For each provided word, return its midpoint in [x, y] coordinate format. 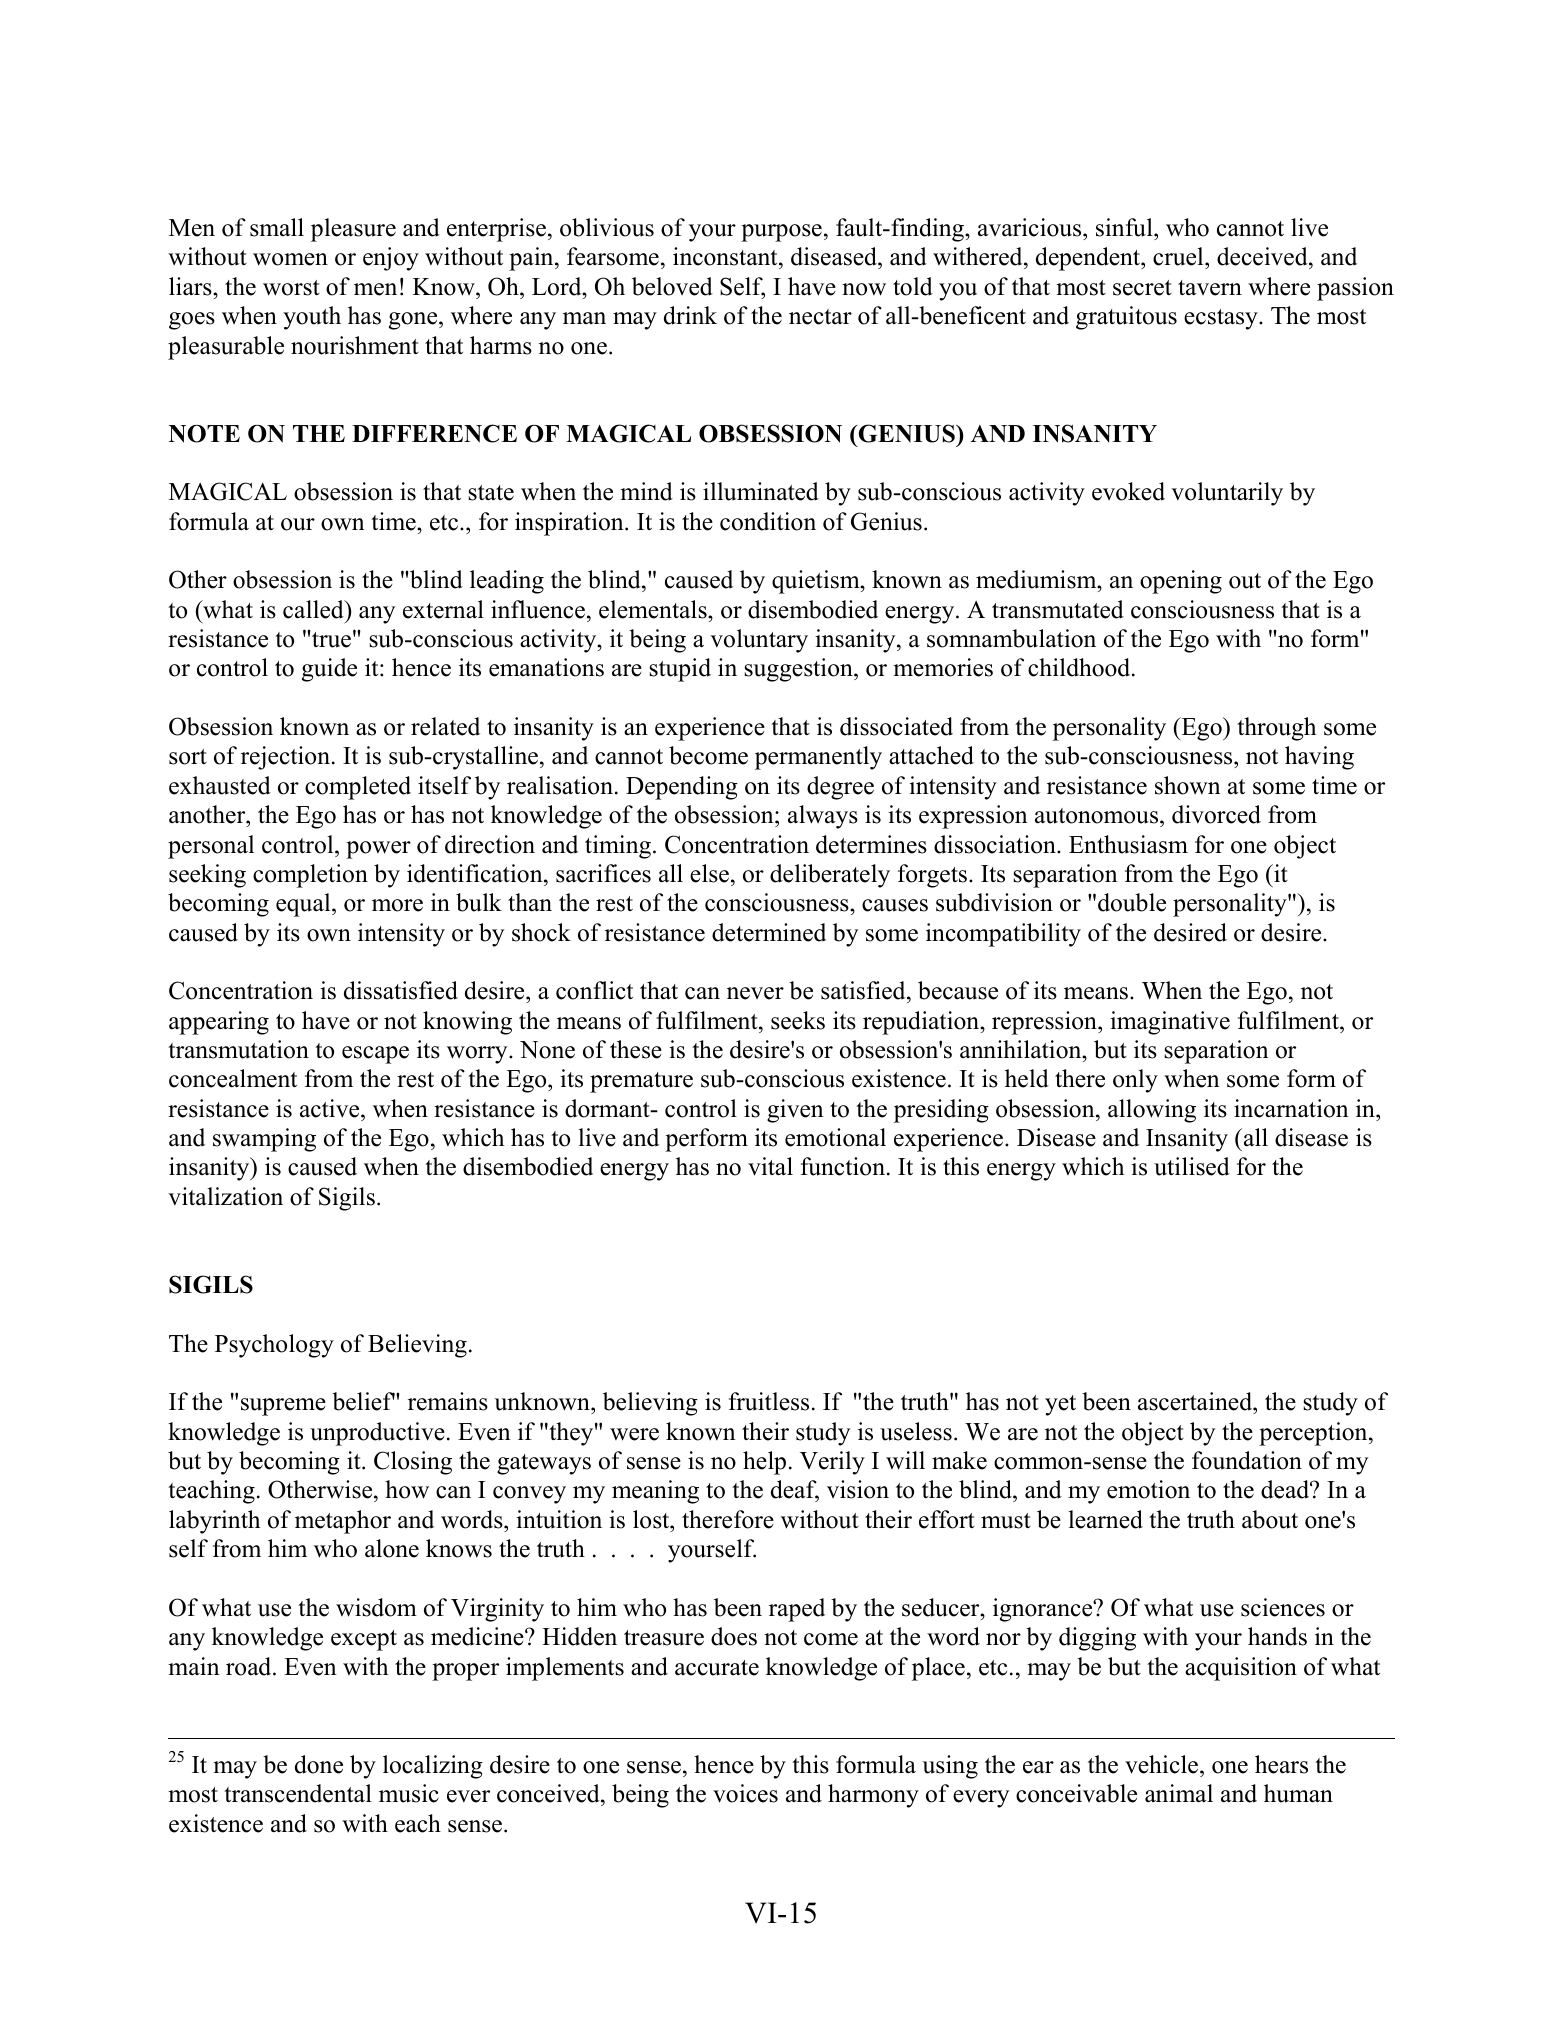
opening [1181, 582]
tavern [1210, 288]
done [319, 1764]
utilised [1192, 1166]
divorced [1216, 814]
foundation [1247, 1460]
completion [310, 876]
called [314, 609]
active [331, 1108]
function [843, 1166]
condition [768, 521]
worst [291, 288]
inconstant [726, 258]
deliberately [830, 876]
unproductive [377, 1434]
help [764, 1463]
